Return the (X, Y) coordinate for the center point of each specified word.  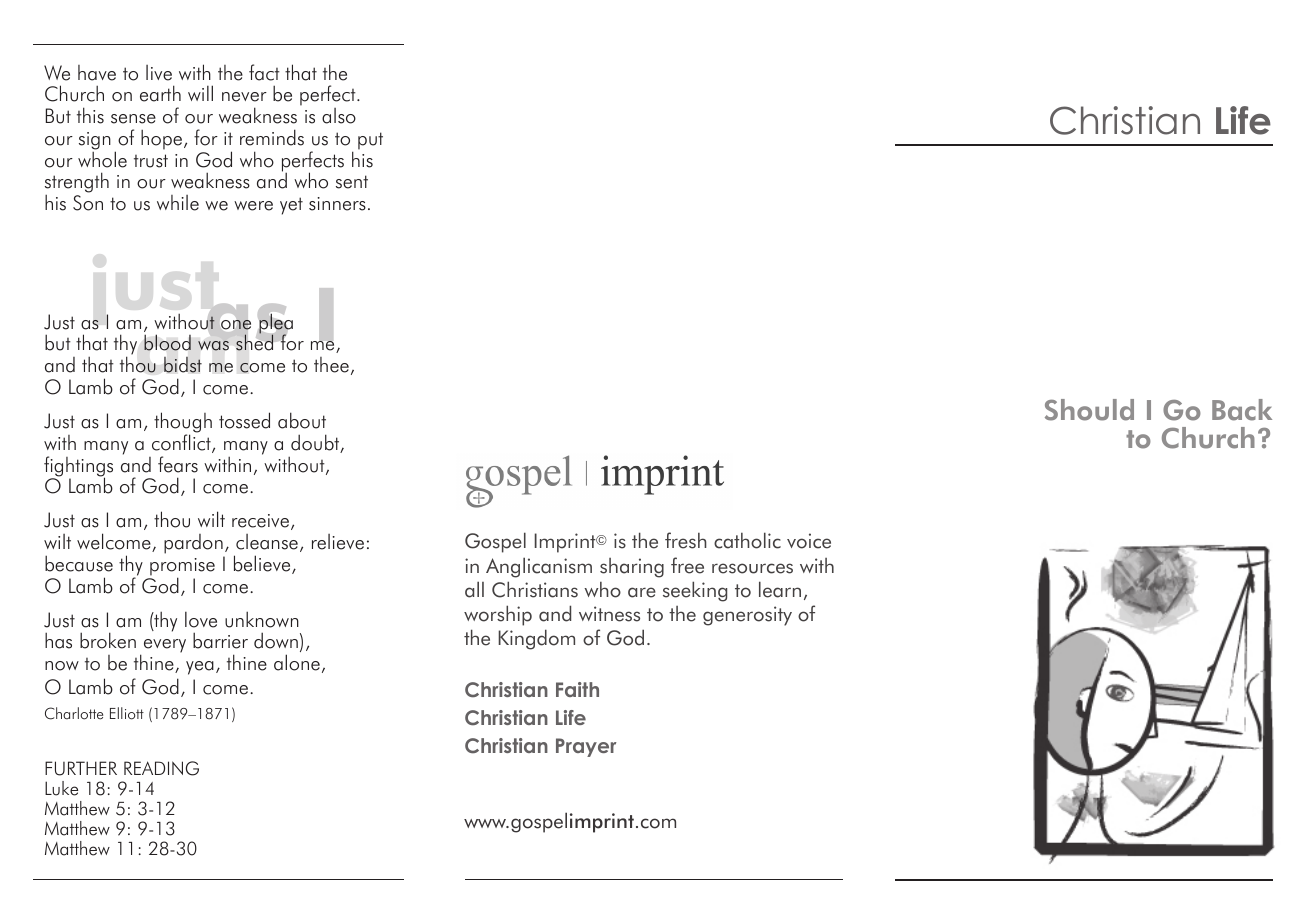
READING (161, 768)
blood (167, 342)
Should (1089, 410)
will (200, 93)
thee (331, 365)
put (370, 141)
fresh (686, 540)
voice (809, 541)
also (339, 116)
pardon (193, 544)
